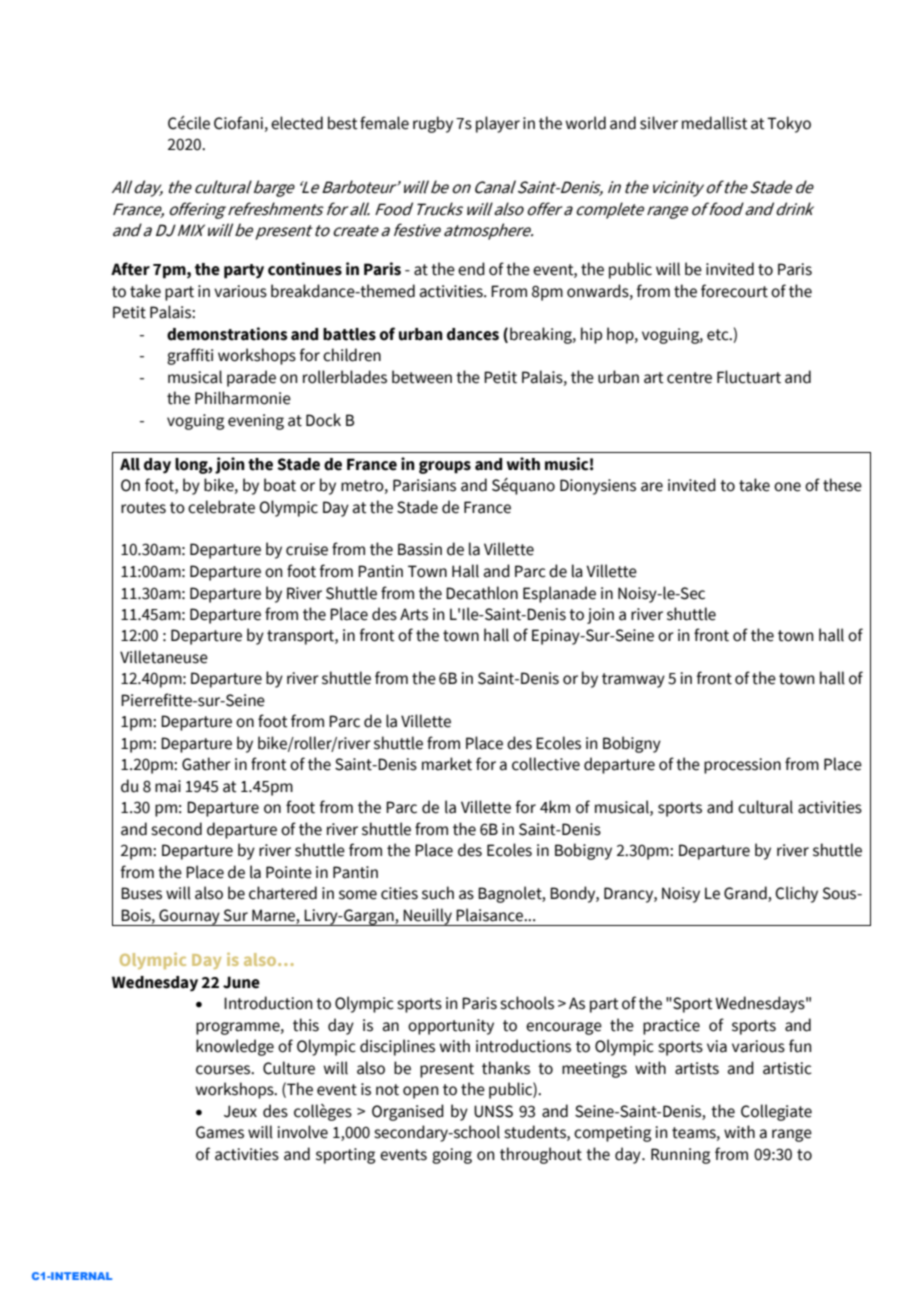  What do you see at coordinates (742, 766) in the screenshot?
I see `procession` at bounding box center [742, 766].
